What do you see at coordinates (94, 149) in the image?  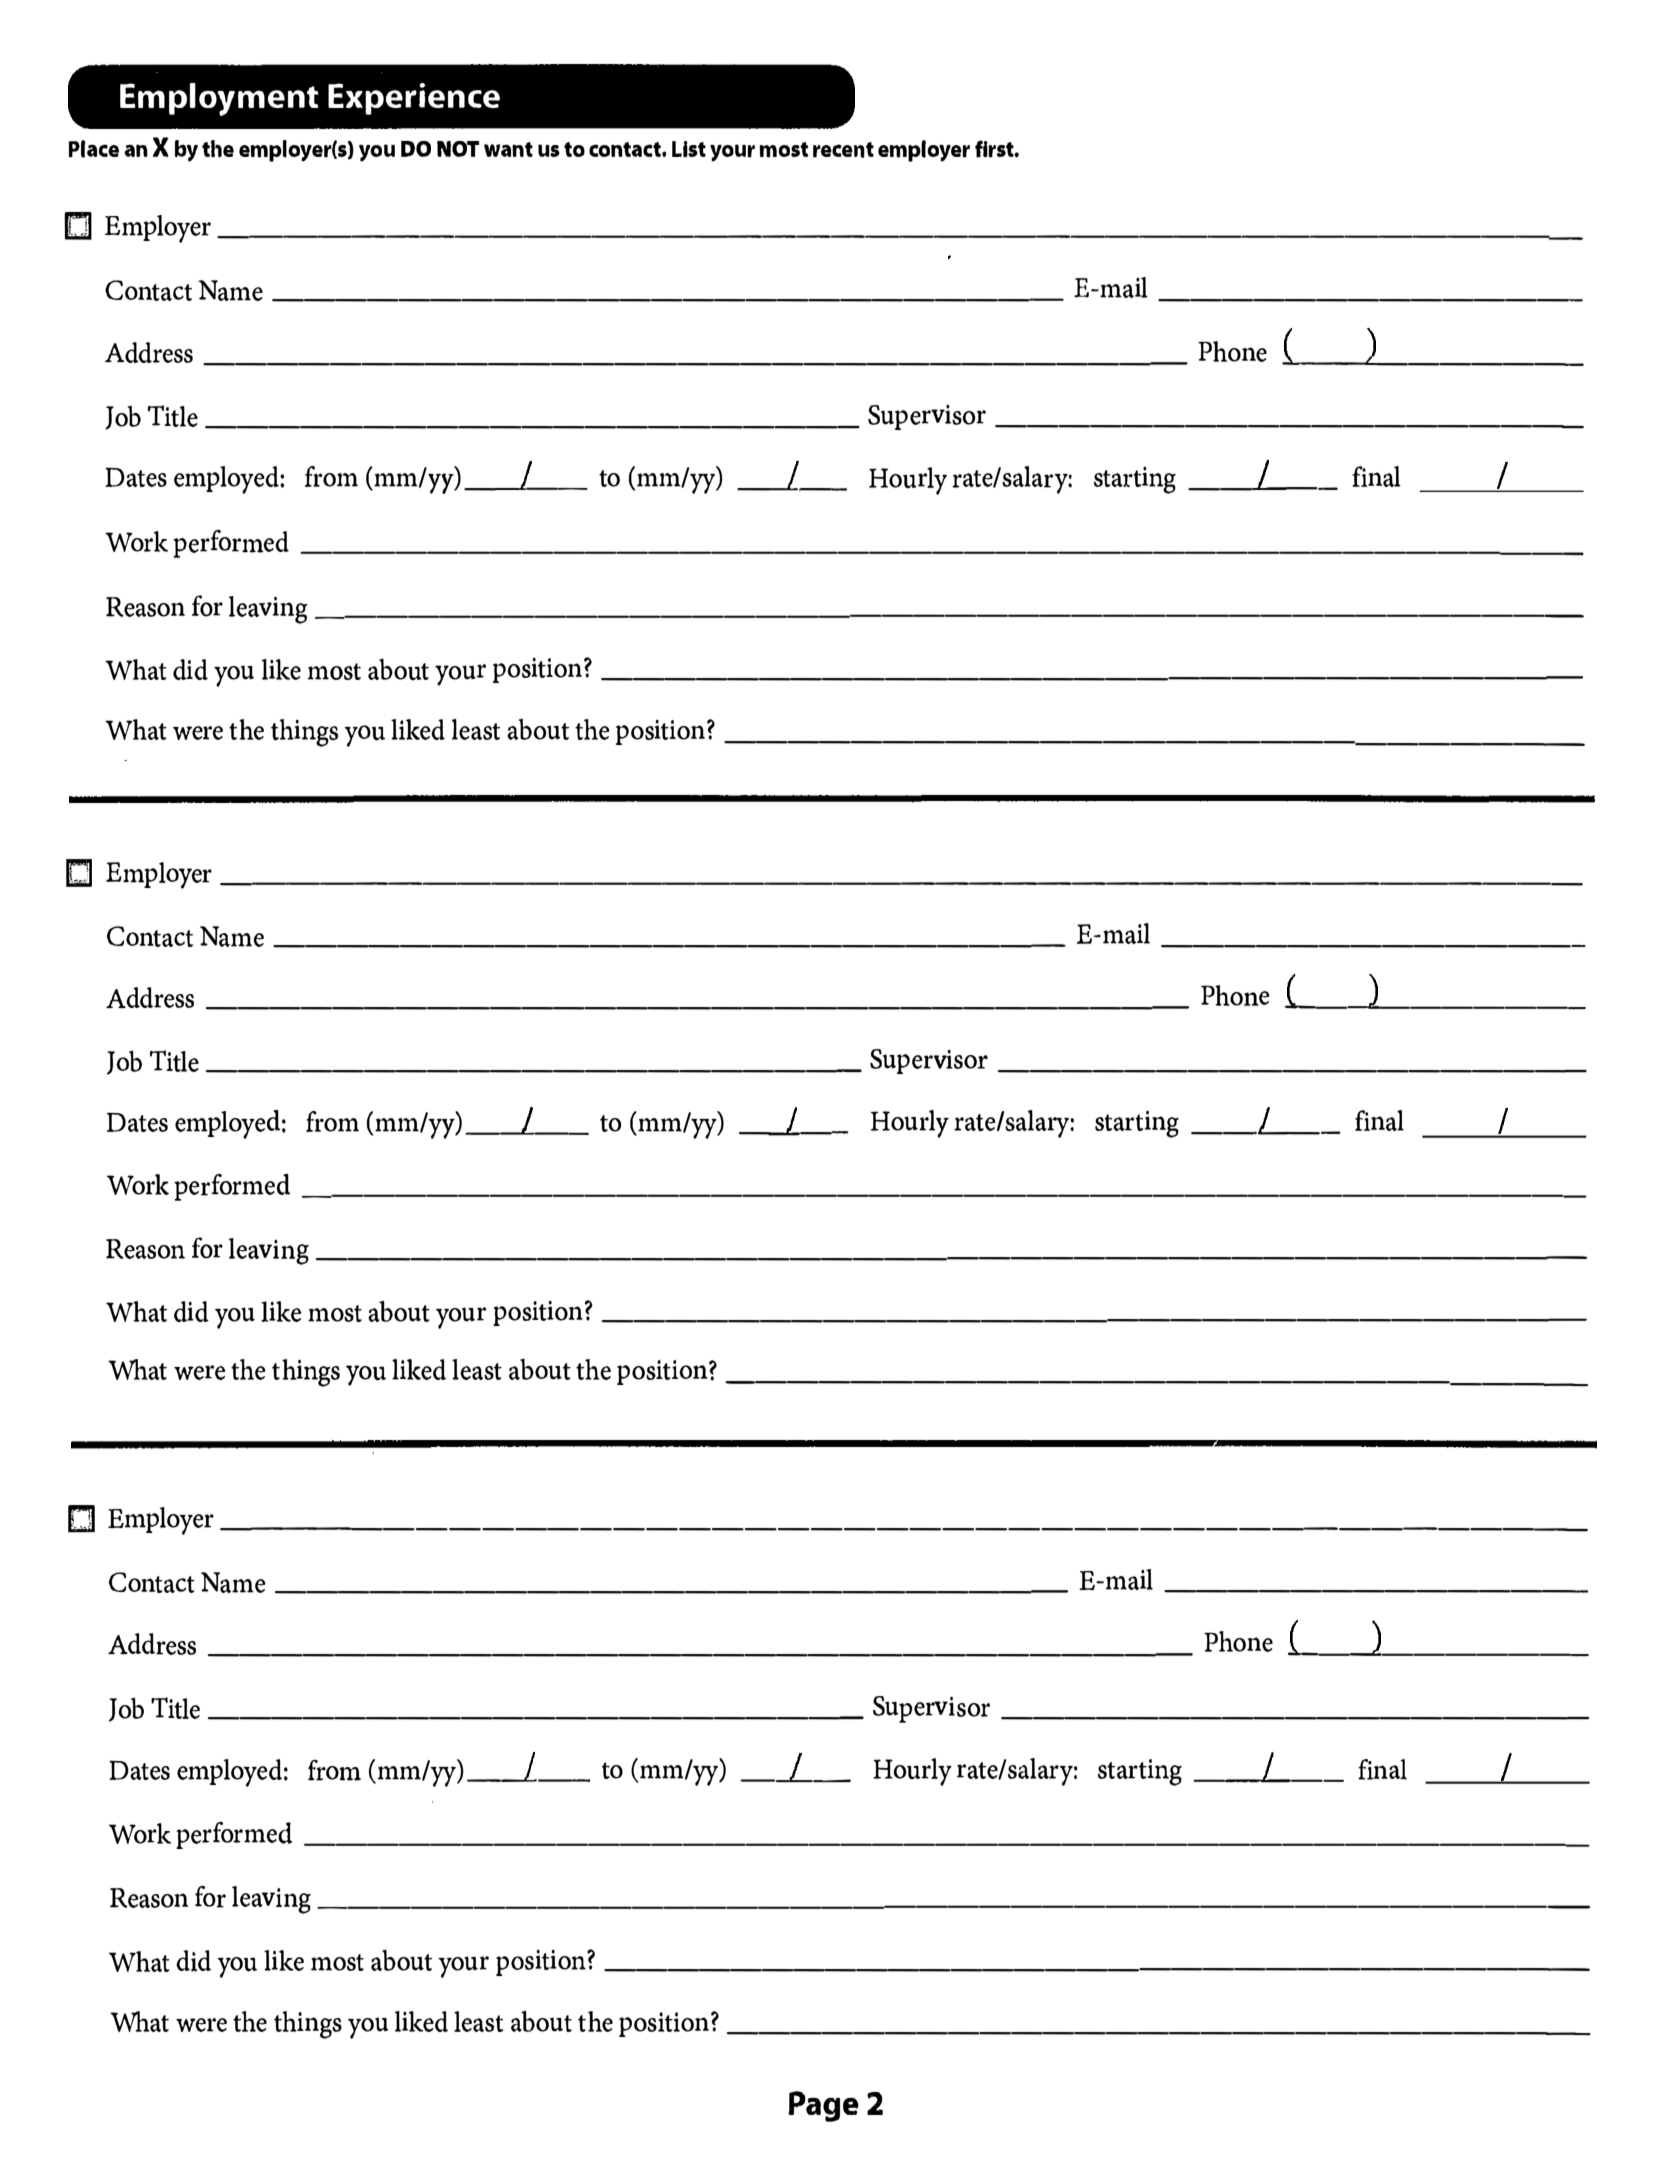 I see `Place` at bounding box center [94, 149].
